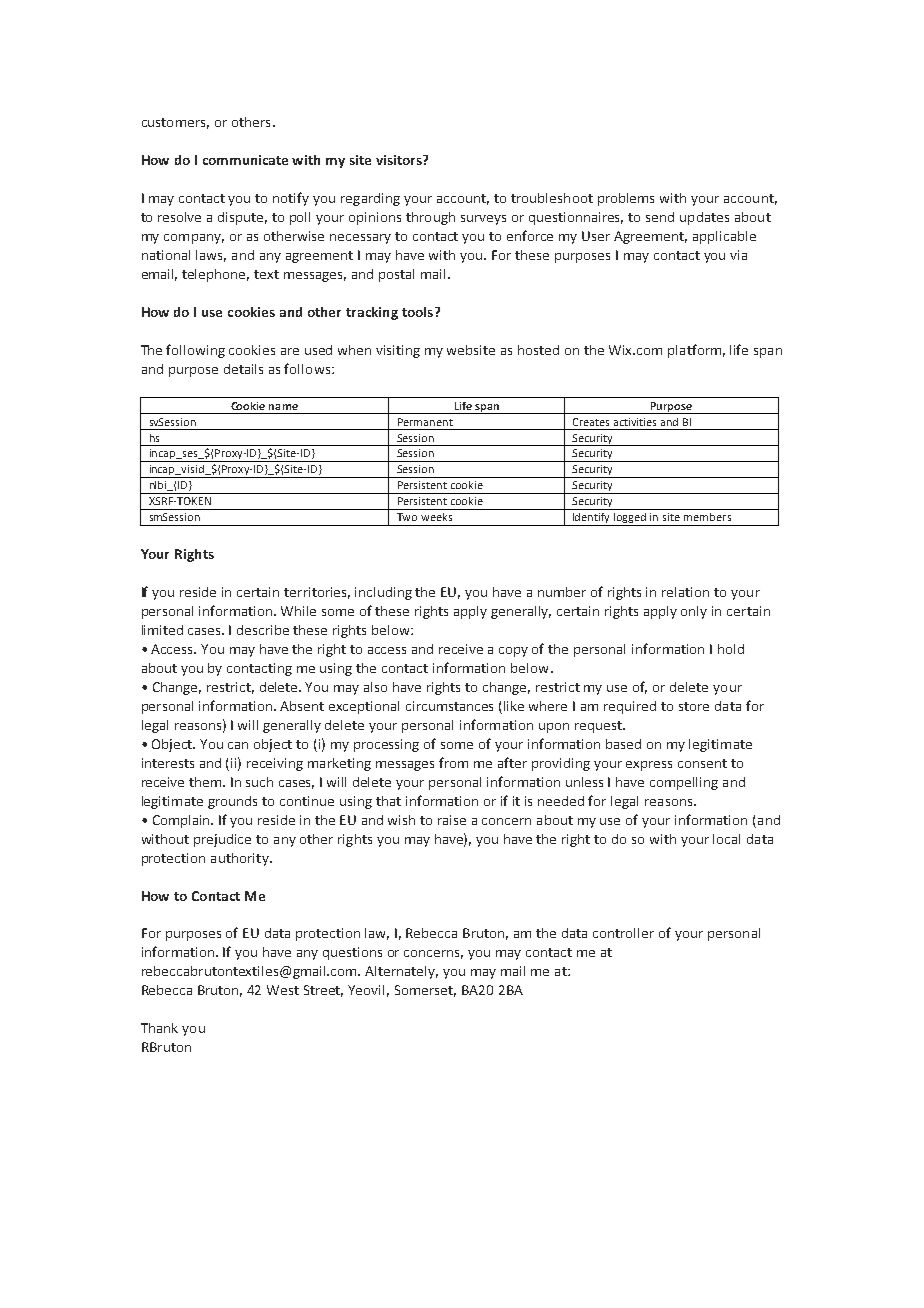 Image resolution: width=924 pixels, height=1308 pixels. Describe the element at coordinates (660, 217) in the page. I see `send` at that location.
